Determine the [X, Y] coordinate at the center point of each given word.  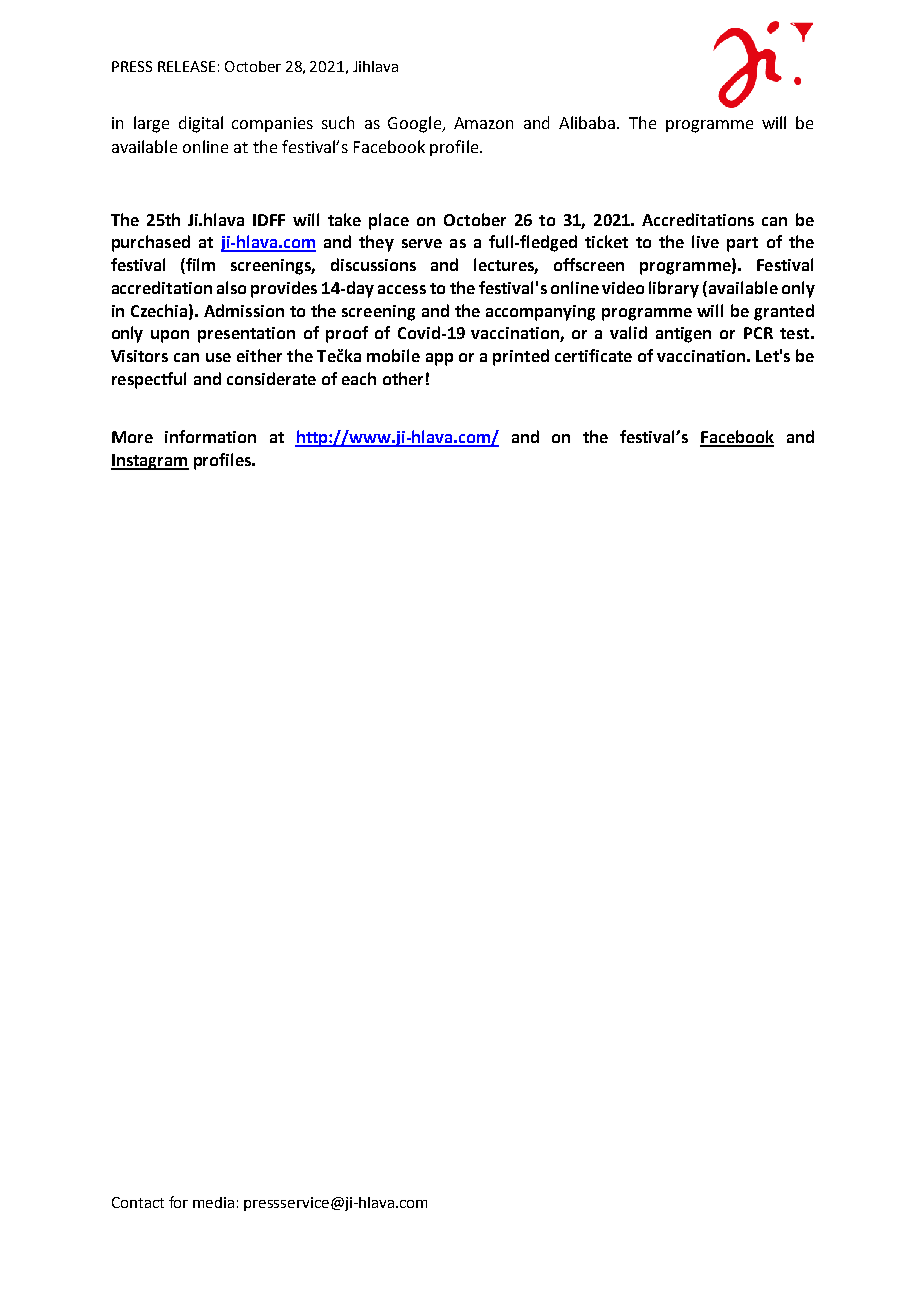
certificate [593, 355]
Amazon [483, 123]
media [213, 1202]
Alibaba [588, 122]
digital [201, 124]
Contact [138, 1202]
